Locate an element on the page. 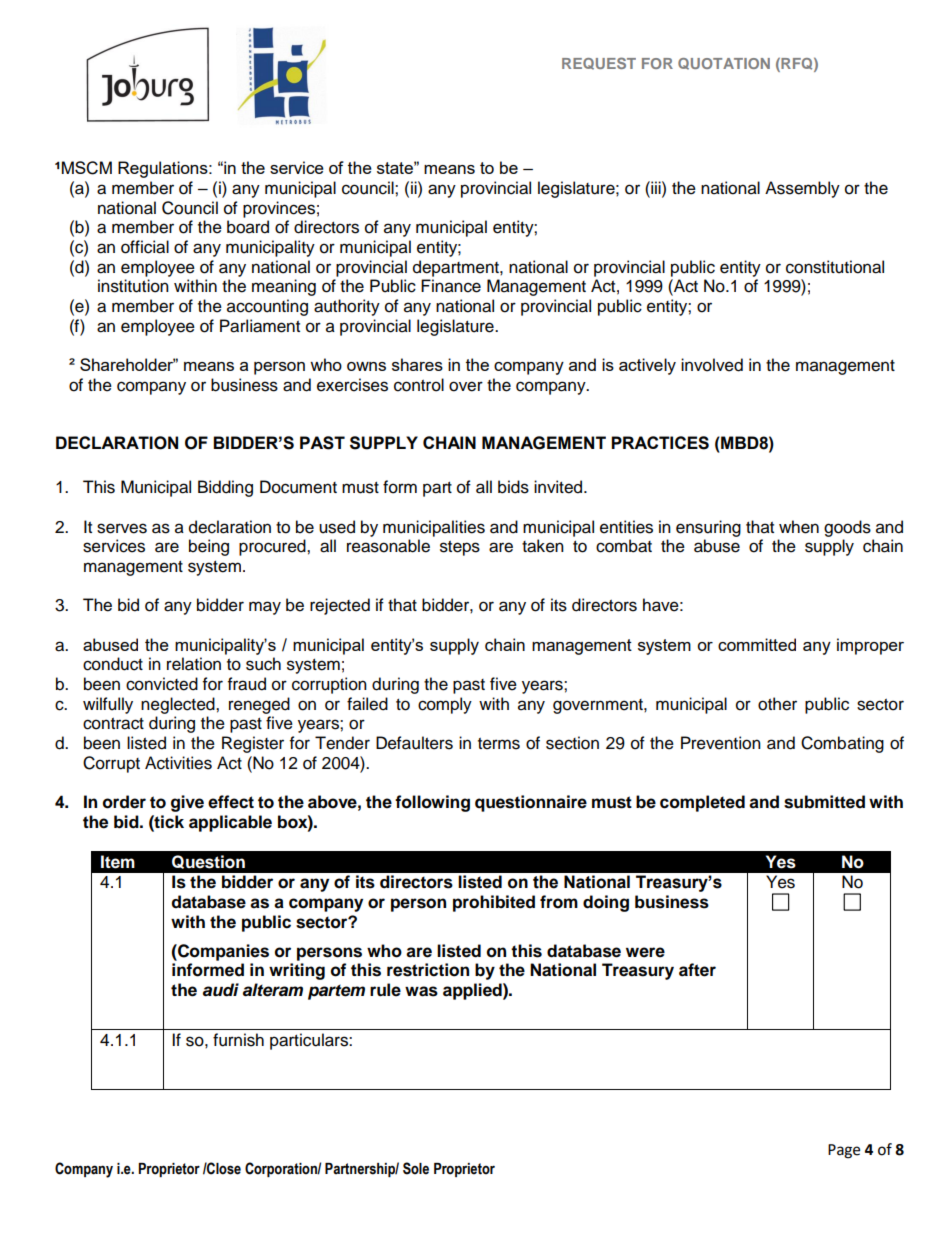 This document has width=952, height=1233. furnish is located at coordinates (238, 1040).
